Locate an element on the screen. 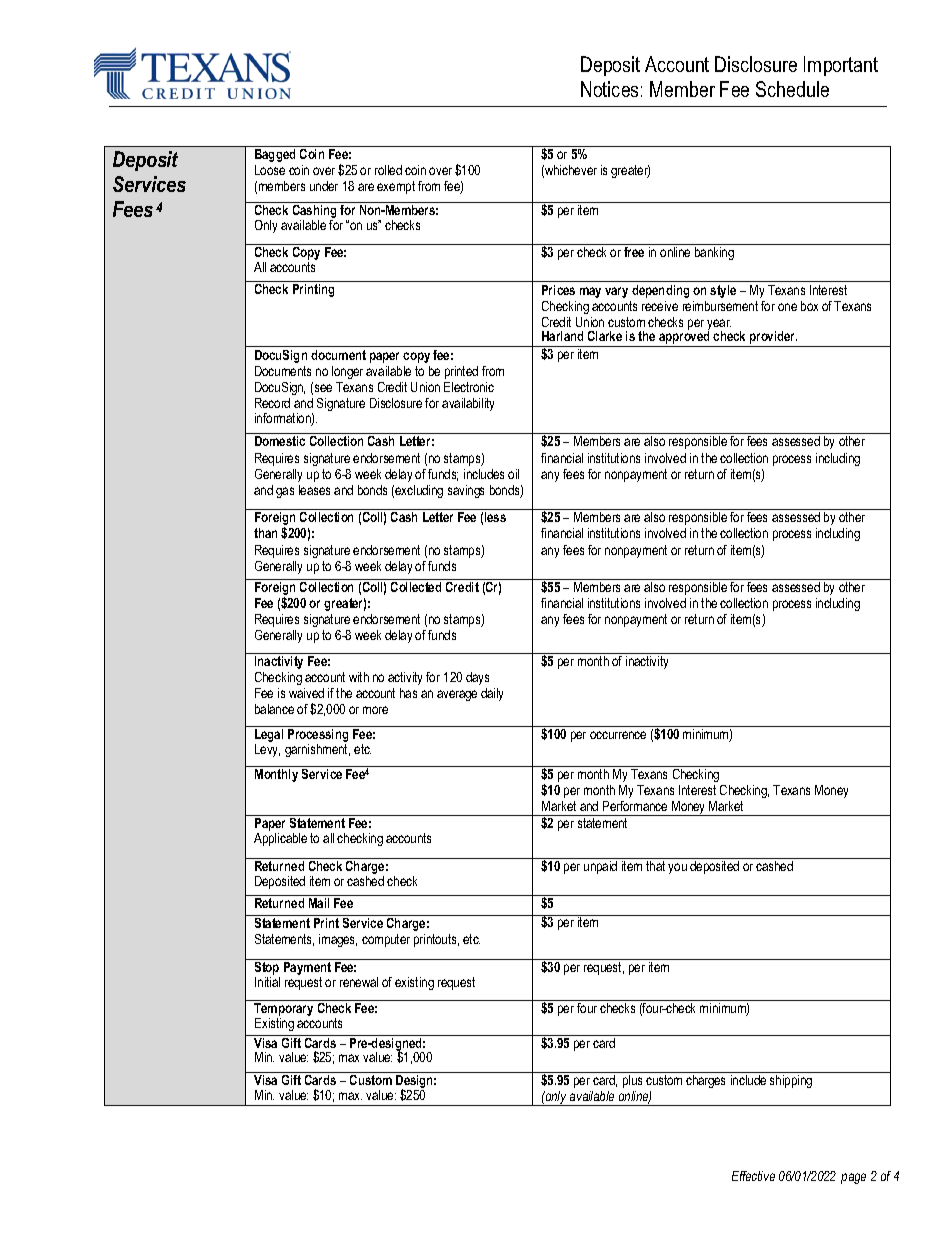 Image resolution: width=952 pixels, height=1233 pixels. unpaid is located at coordinates (600, 867).
